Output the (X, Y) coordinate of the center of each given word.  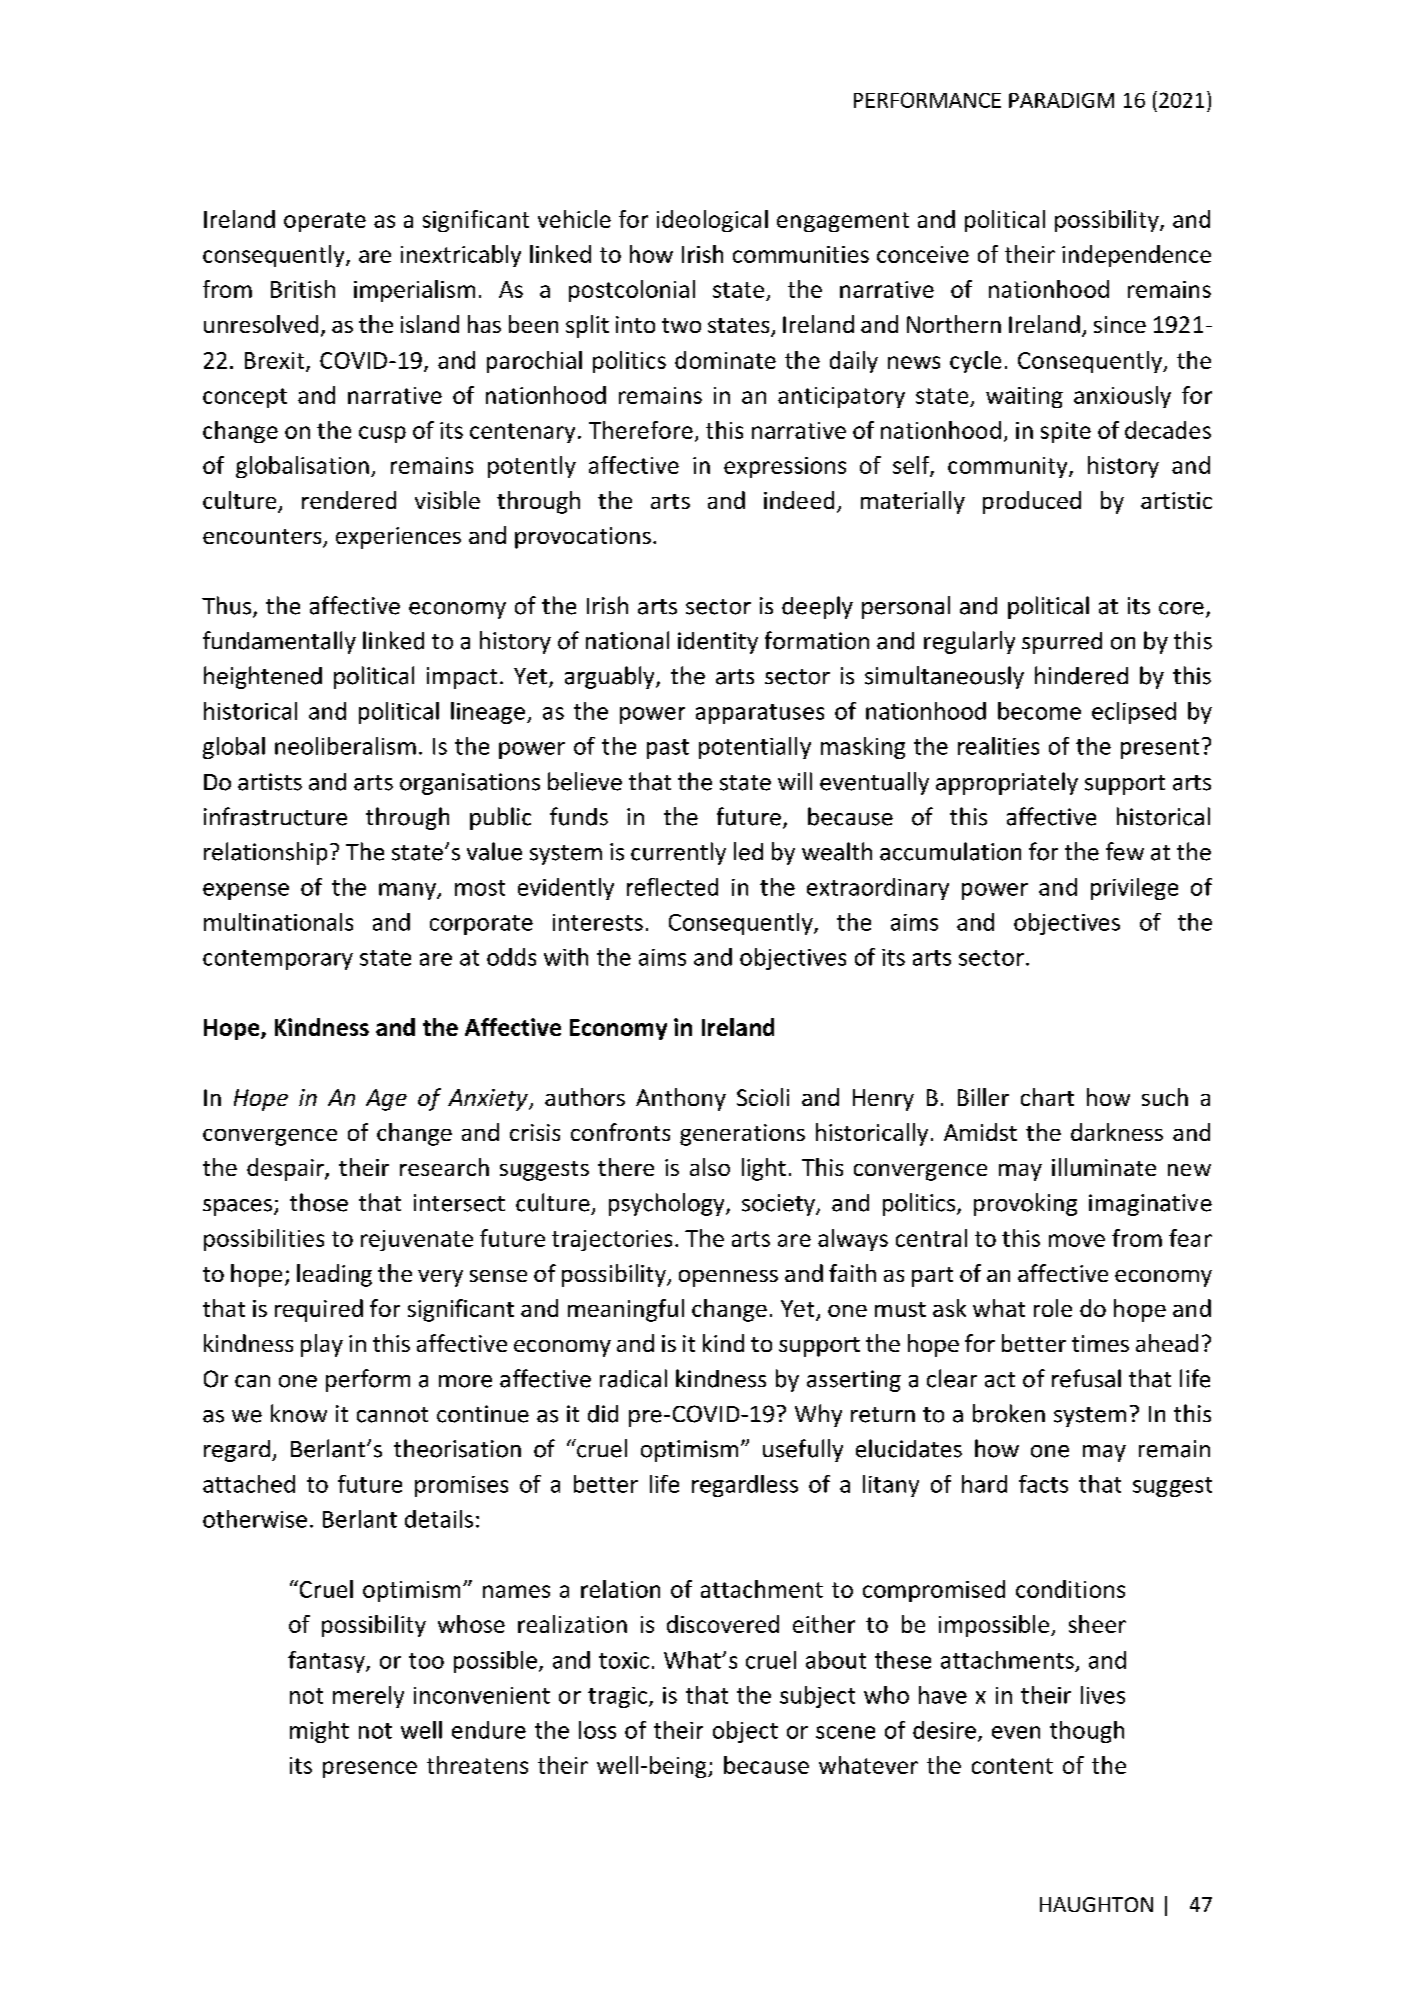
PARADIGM (1061, 100)
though (1087, 1732)
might (319, 1732)
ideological (712, 221)
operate (325, 222)
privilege (1134, 889)
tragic (617, 1697)
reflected (672, 887)
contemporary (278, 960)
